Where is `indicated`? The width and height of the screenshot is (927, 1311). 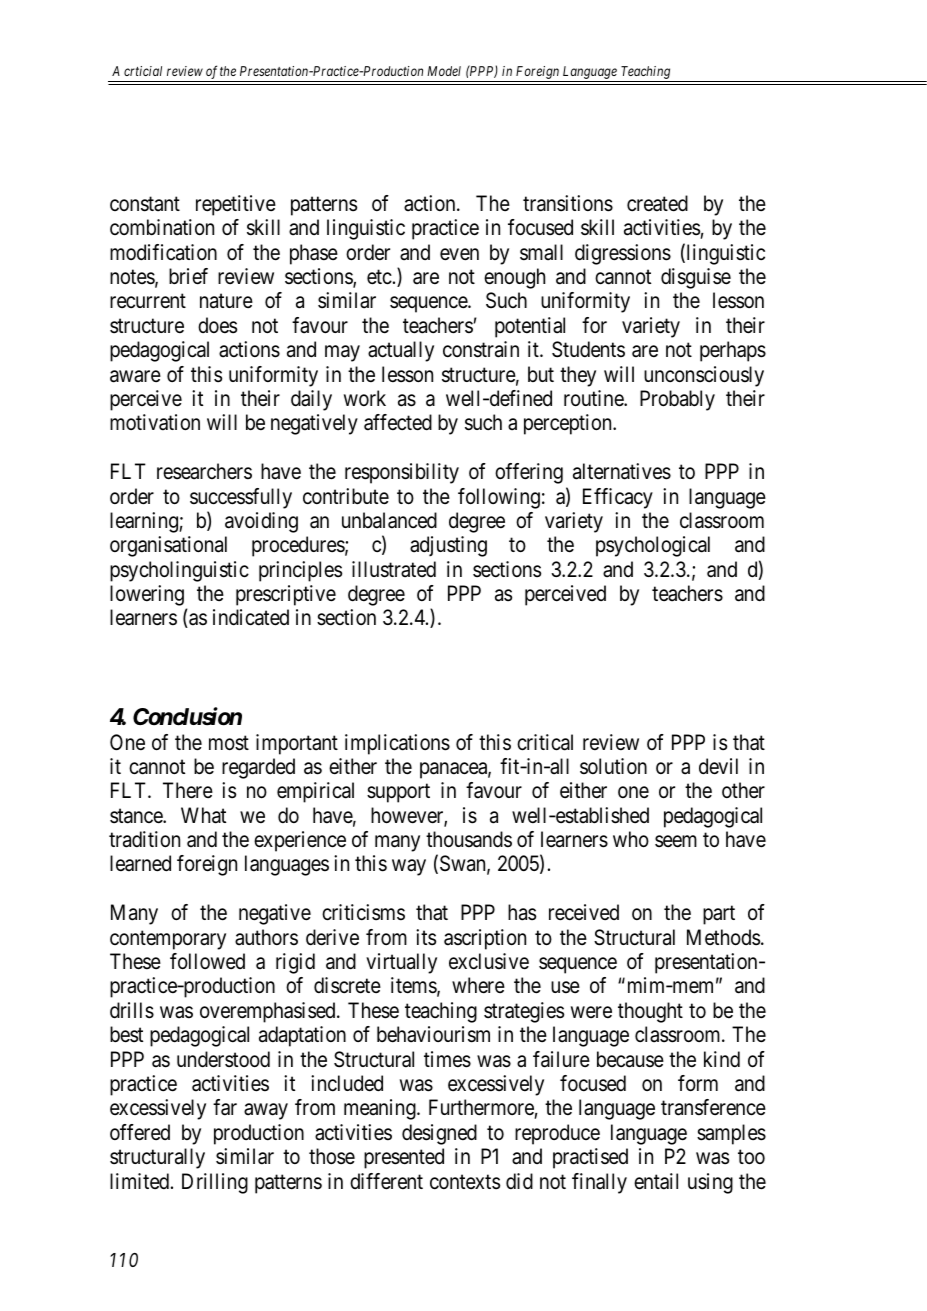
indicated is located at coordinates (251, 617).
